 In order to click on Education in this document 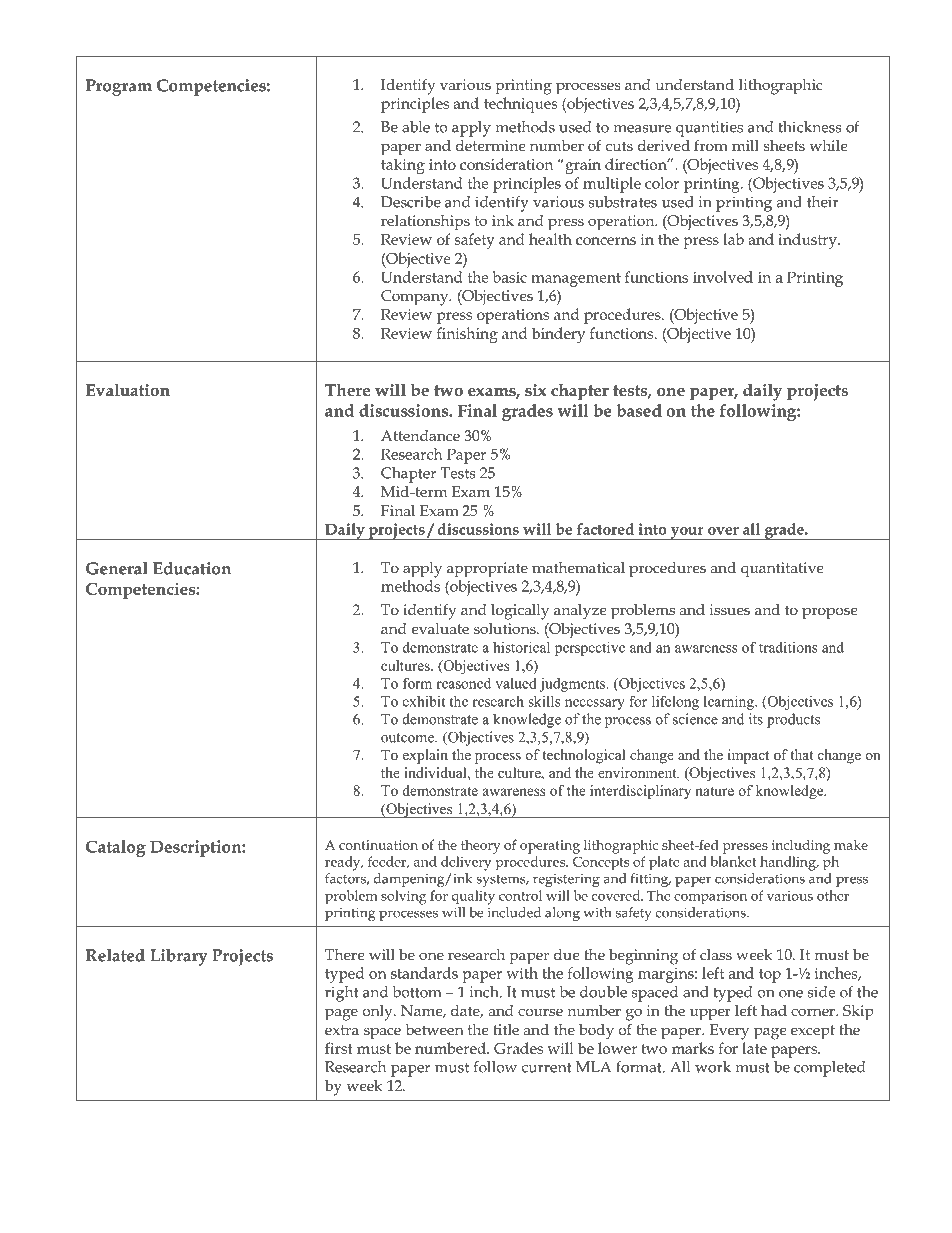, I will do `click(192, 568)`.
